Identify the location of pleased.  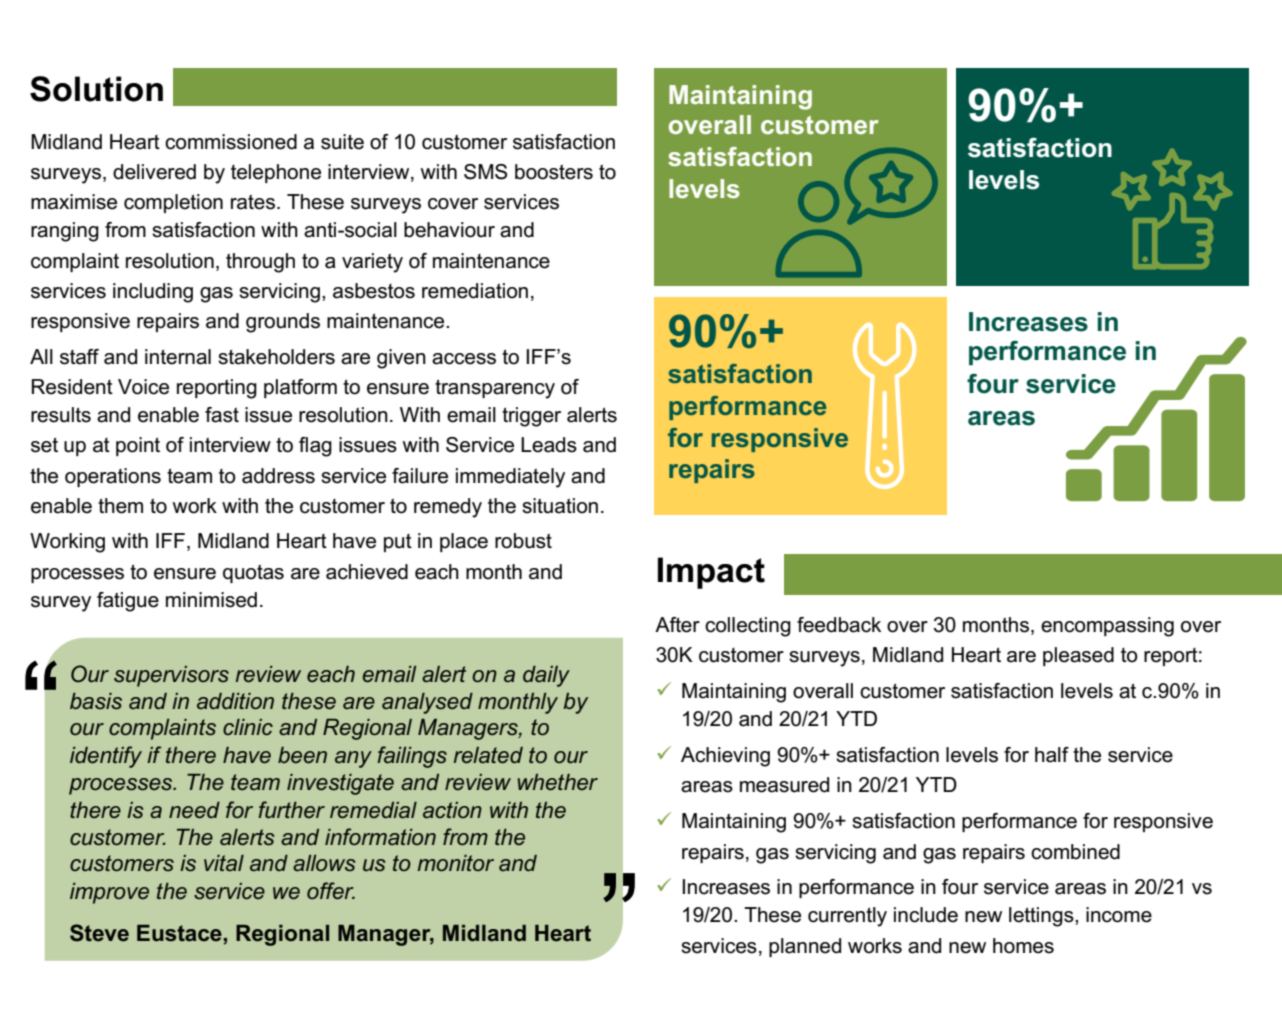
(1078, 656).
